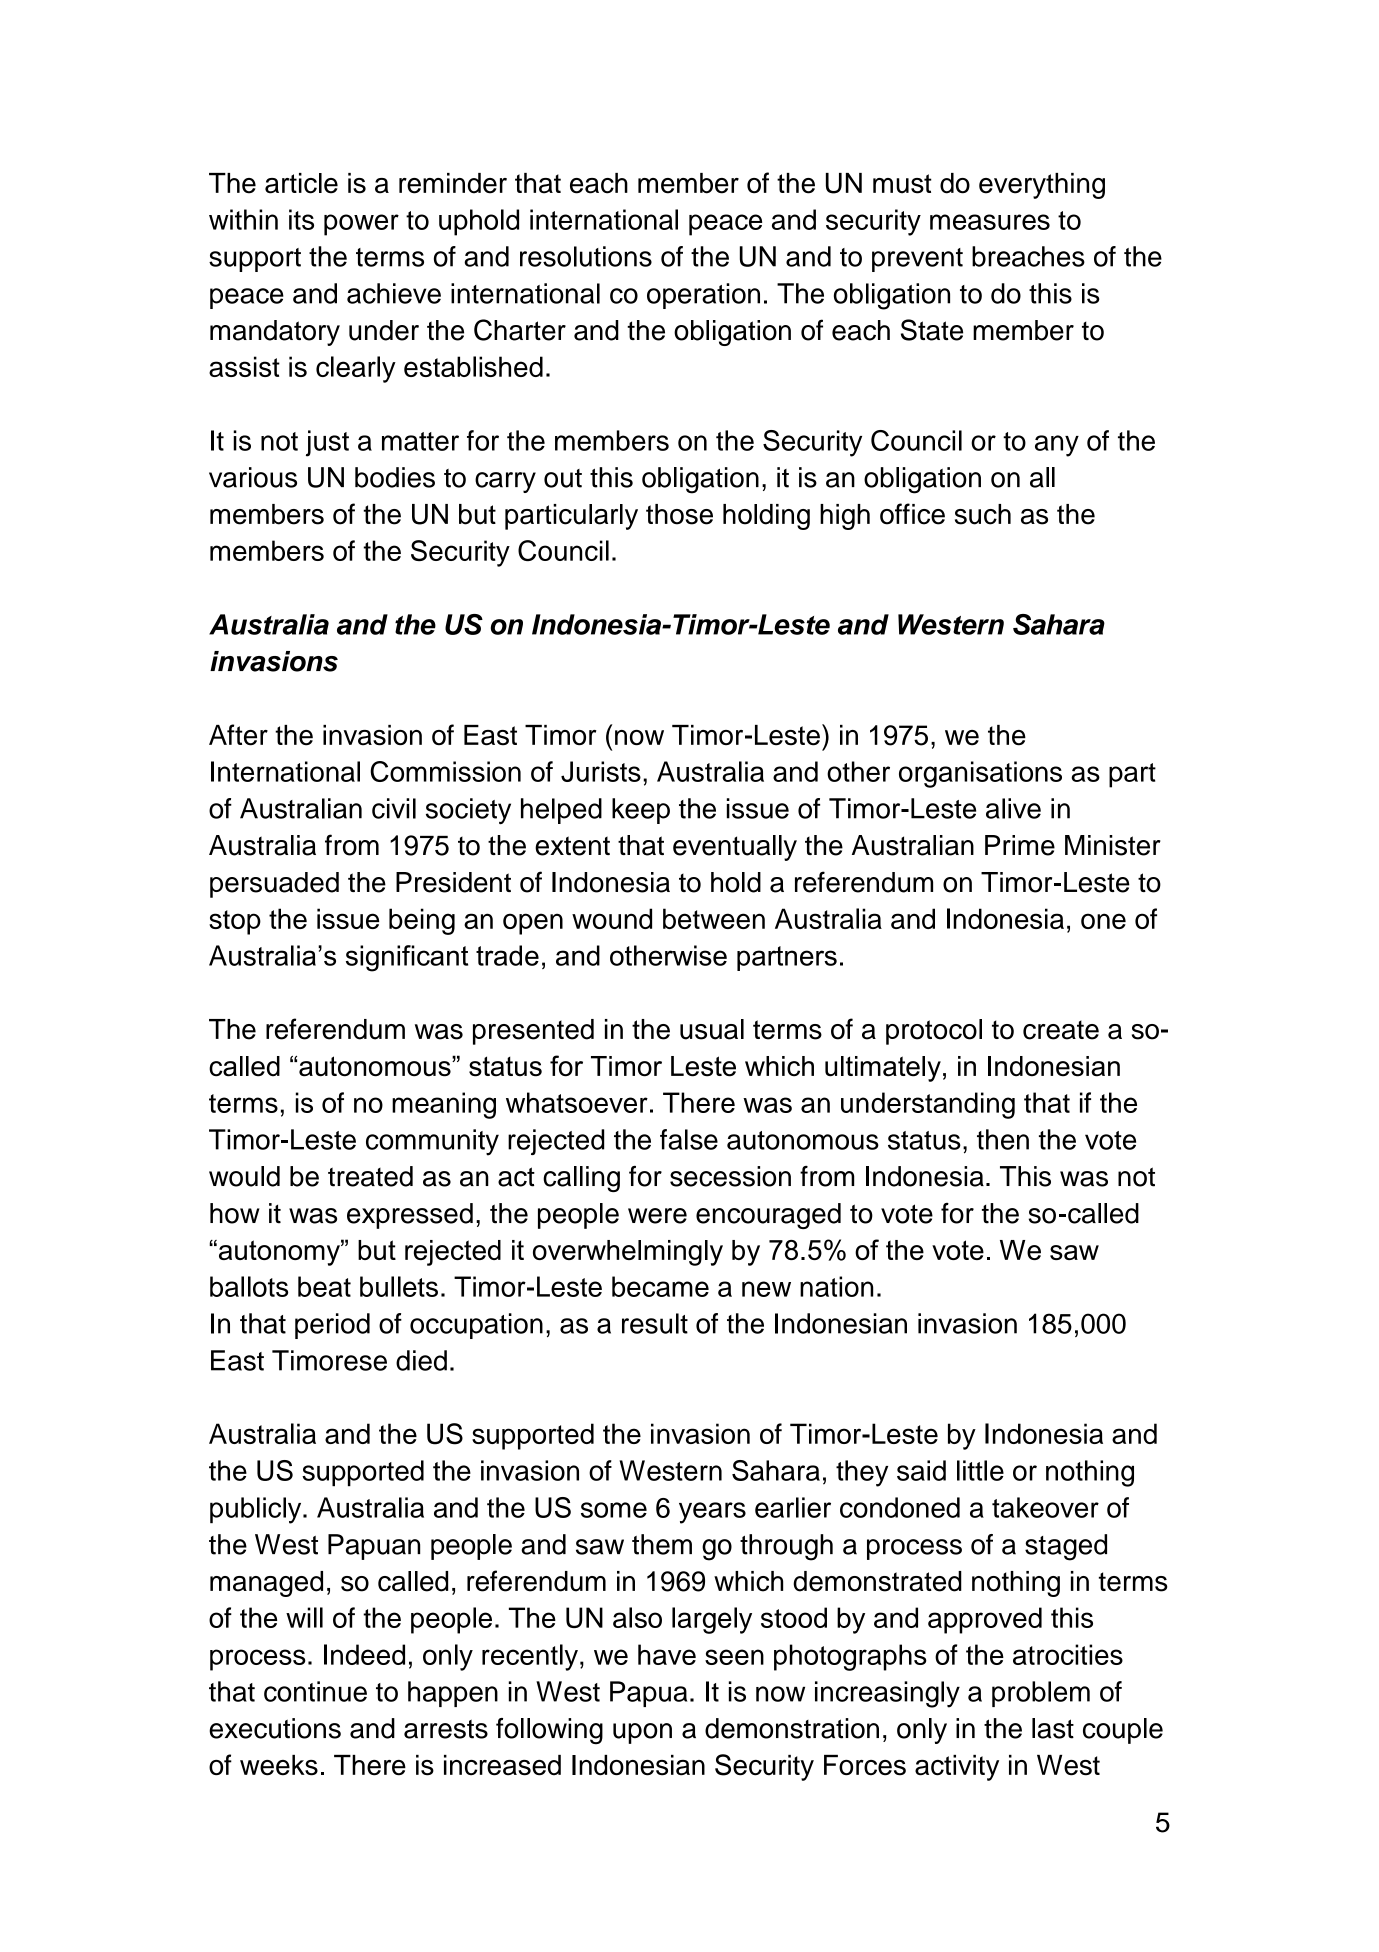 This document has width=1379, height=1952. I want to click on then, so click(1003, 1139).
